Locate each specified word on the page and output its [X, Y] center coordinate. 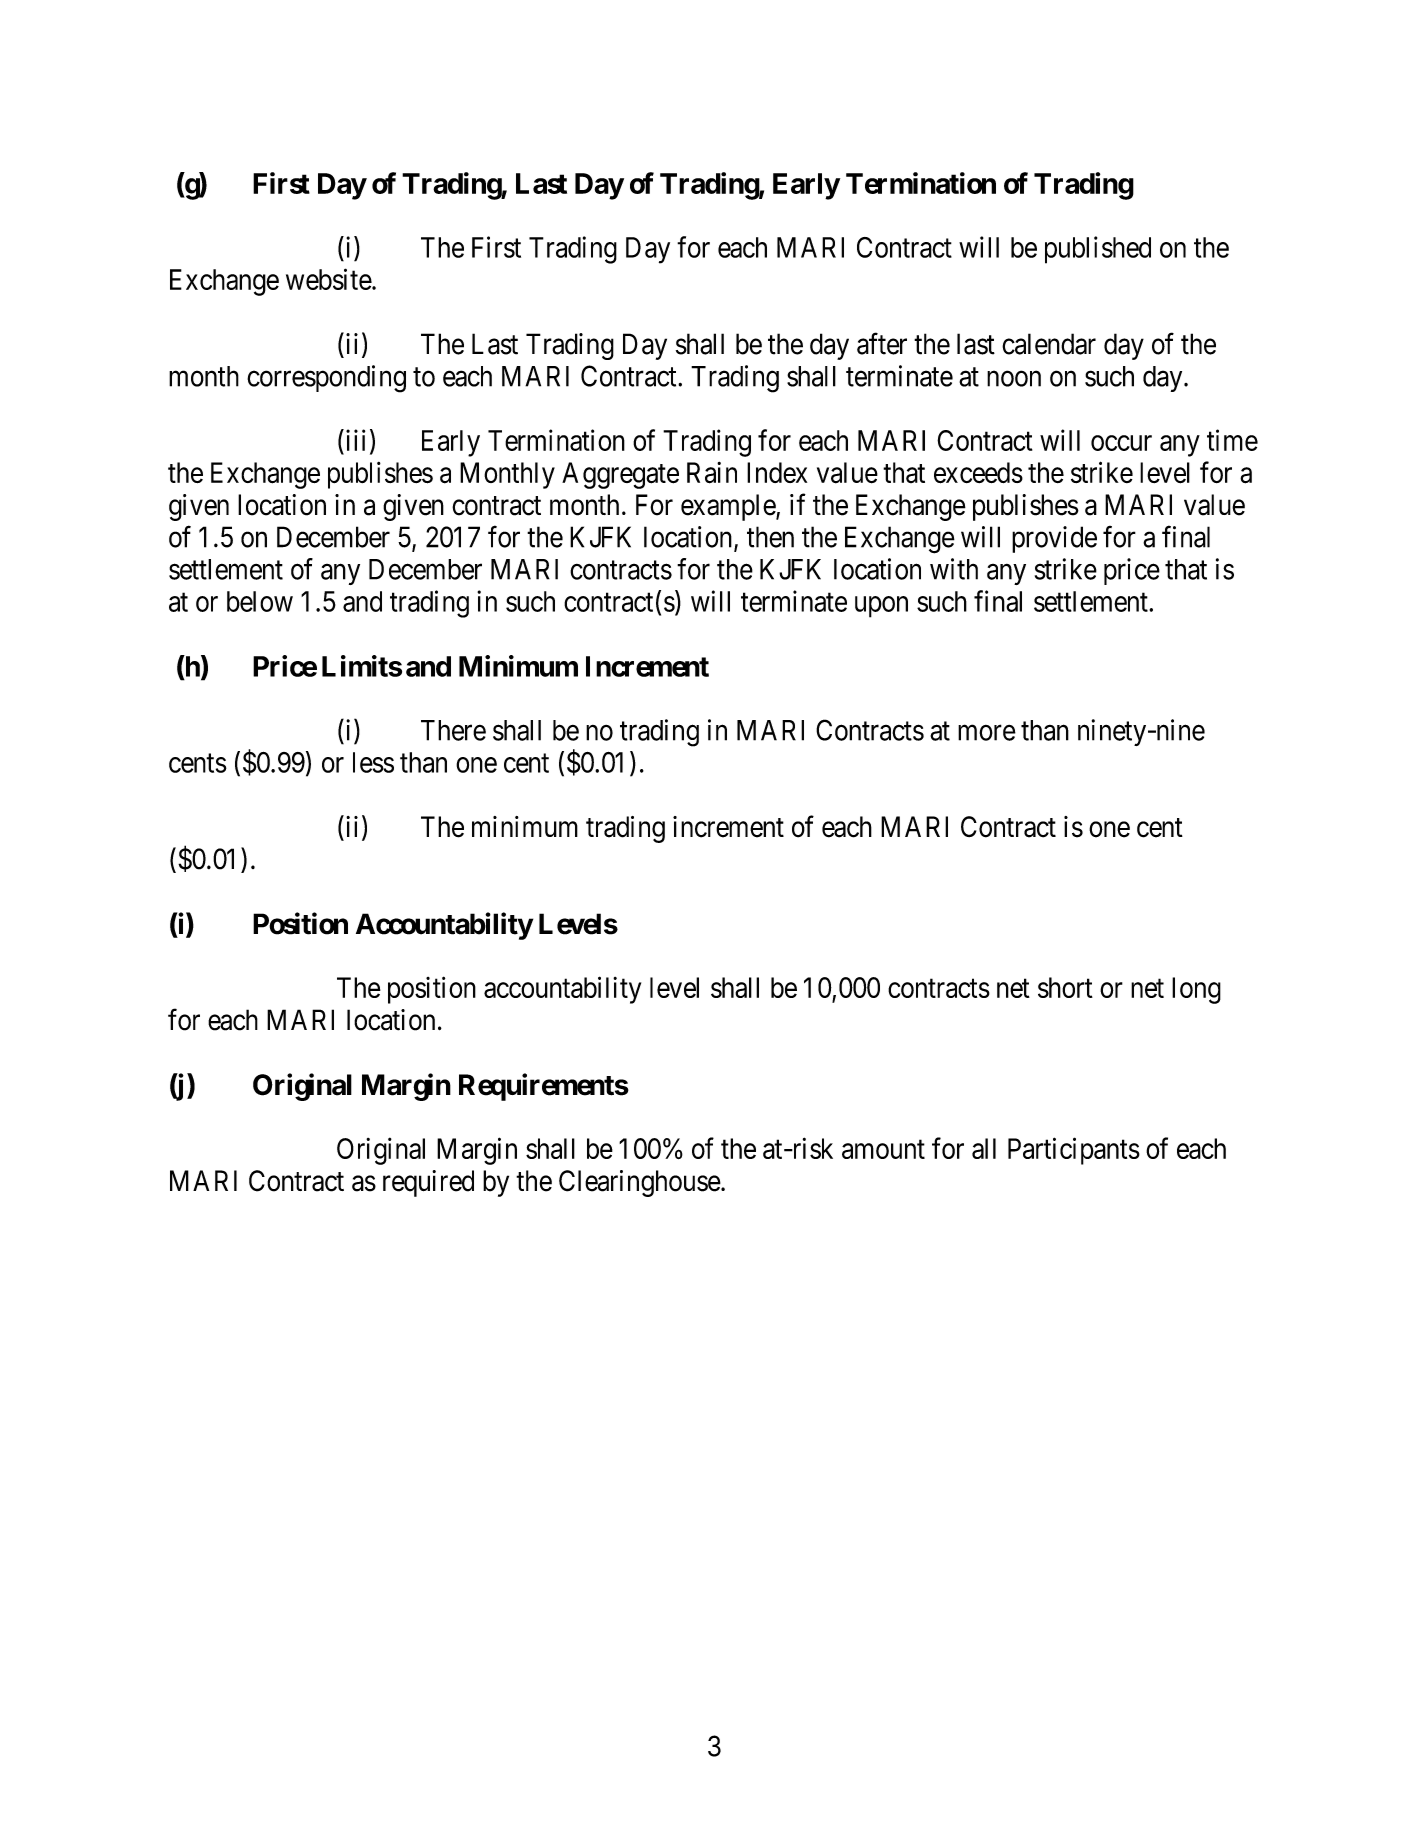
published [1098, 250]
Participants [1074, 1151]
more [987, 733]
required [428, 1183]
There [453, 730]
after [882, 343]
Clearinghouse [640, 1183]
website [329, 279]
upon [881, 607]
